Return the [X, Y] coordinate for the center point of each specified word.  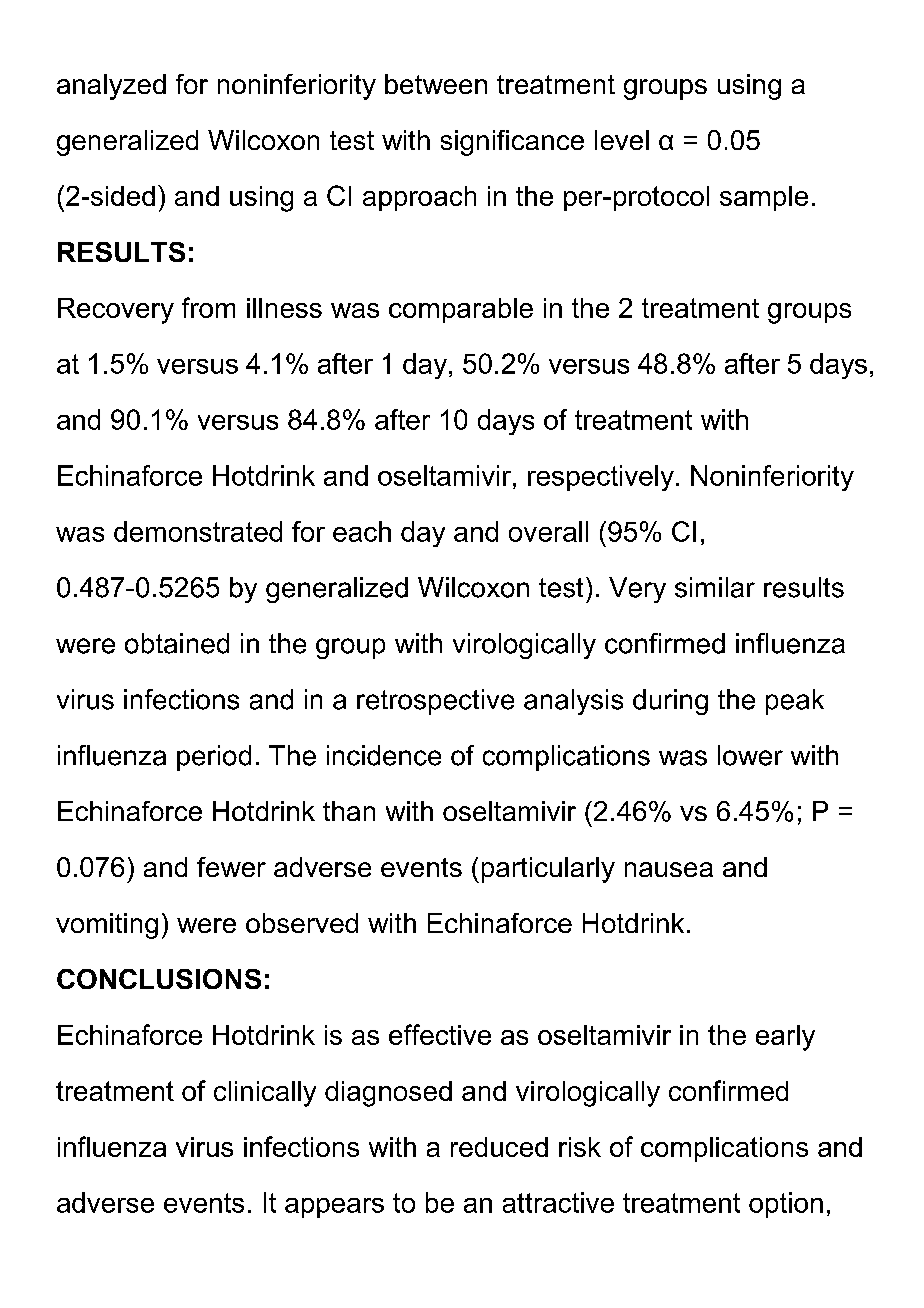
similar [715, 587]
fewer [231, 867]
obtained [177, 643]
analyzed [111, 87]
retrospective [435, 702]
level [622, 140]
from [208, 307]
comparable [461, 310]
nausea [669, 869]
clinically [265, 1094]
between [436, 84]
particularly [548, 870]
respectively [601, 478]
